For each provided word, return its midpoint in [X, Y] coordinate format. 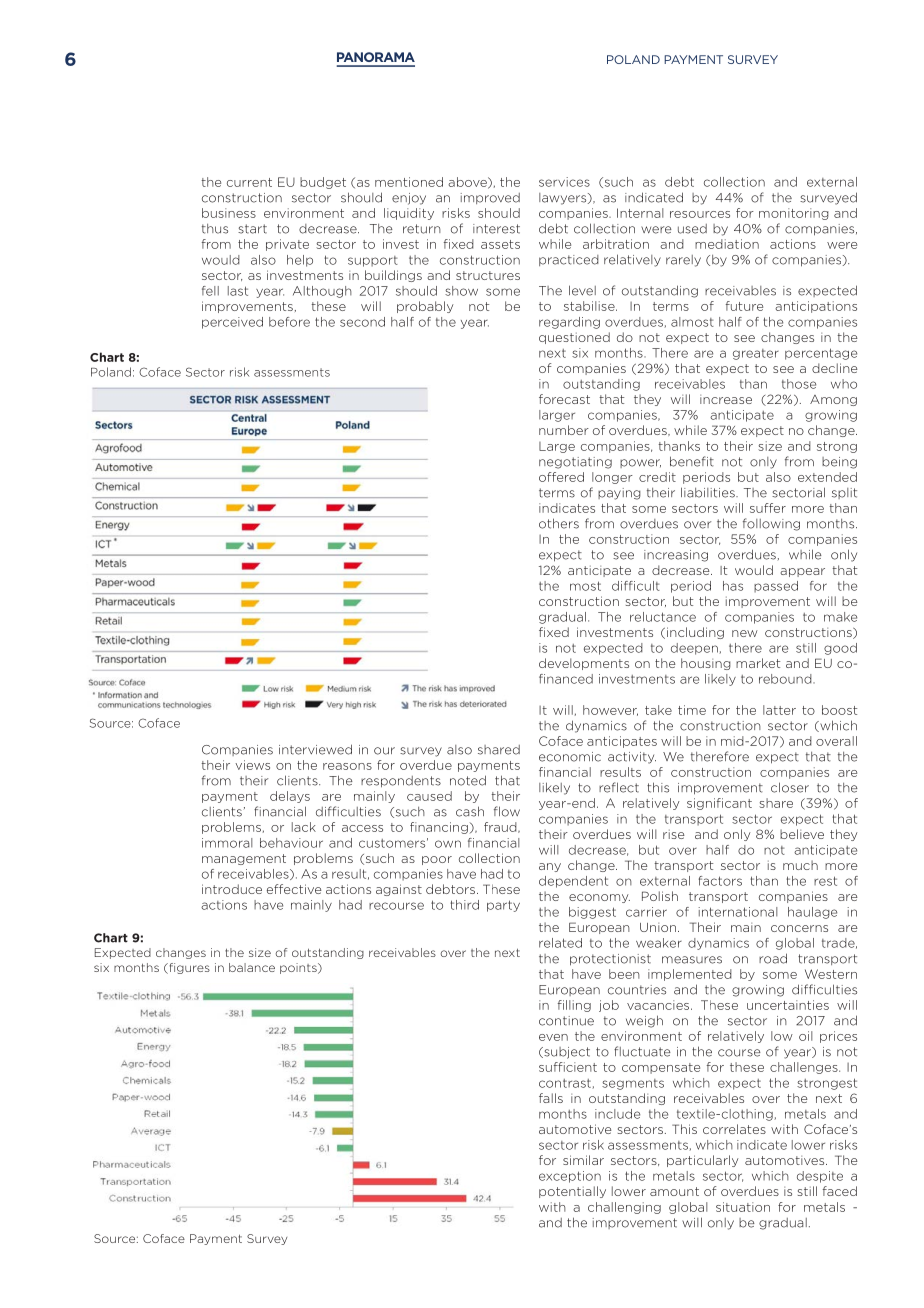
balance [252, 967]
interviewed [315, 749]
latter [779, 710]
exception [570, 1177]
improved [490, 198]
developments [584, 664]
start [252, 229]
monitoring [794, 214]
